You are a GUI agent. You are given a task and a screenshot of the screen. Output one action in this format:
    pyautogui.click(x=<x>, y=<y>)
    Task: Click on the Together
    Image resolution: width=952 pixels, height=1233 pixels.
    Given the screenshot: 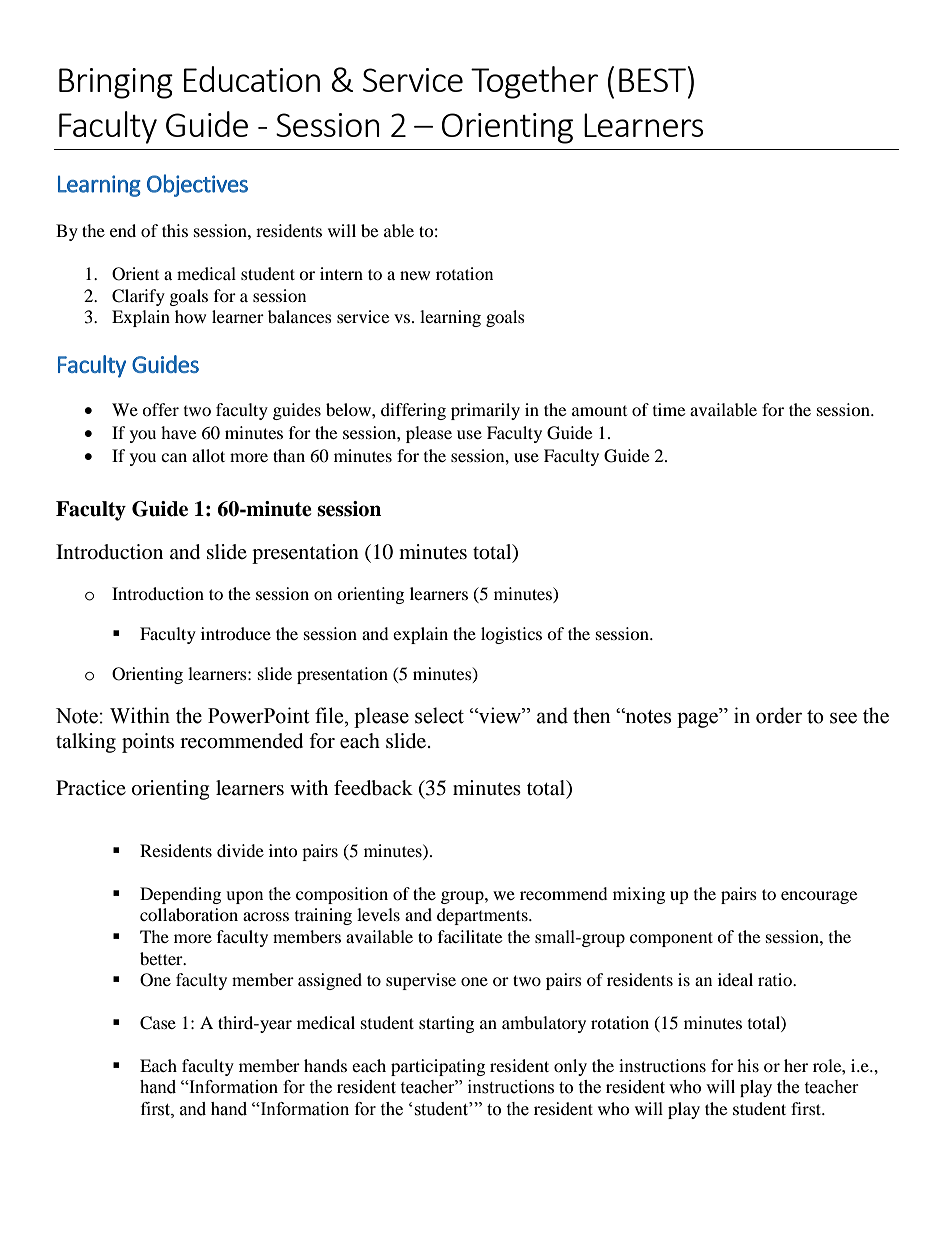 What is the action you would take?
    pyautogui.click(x=534, y=82)
